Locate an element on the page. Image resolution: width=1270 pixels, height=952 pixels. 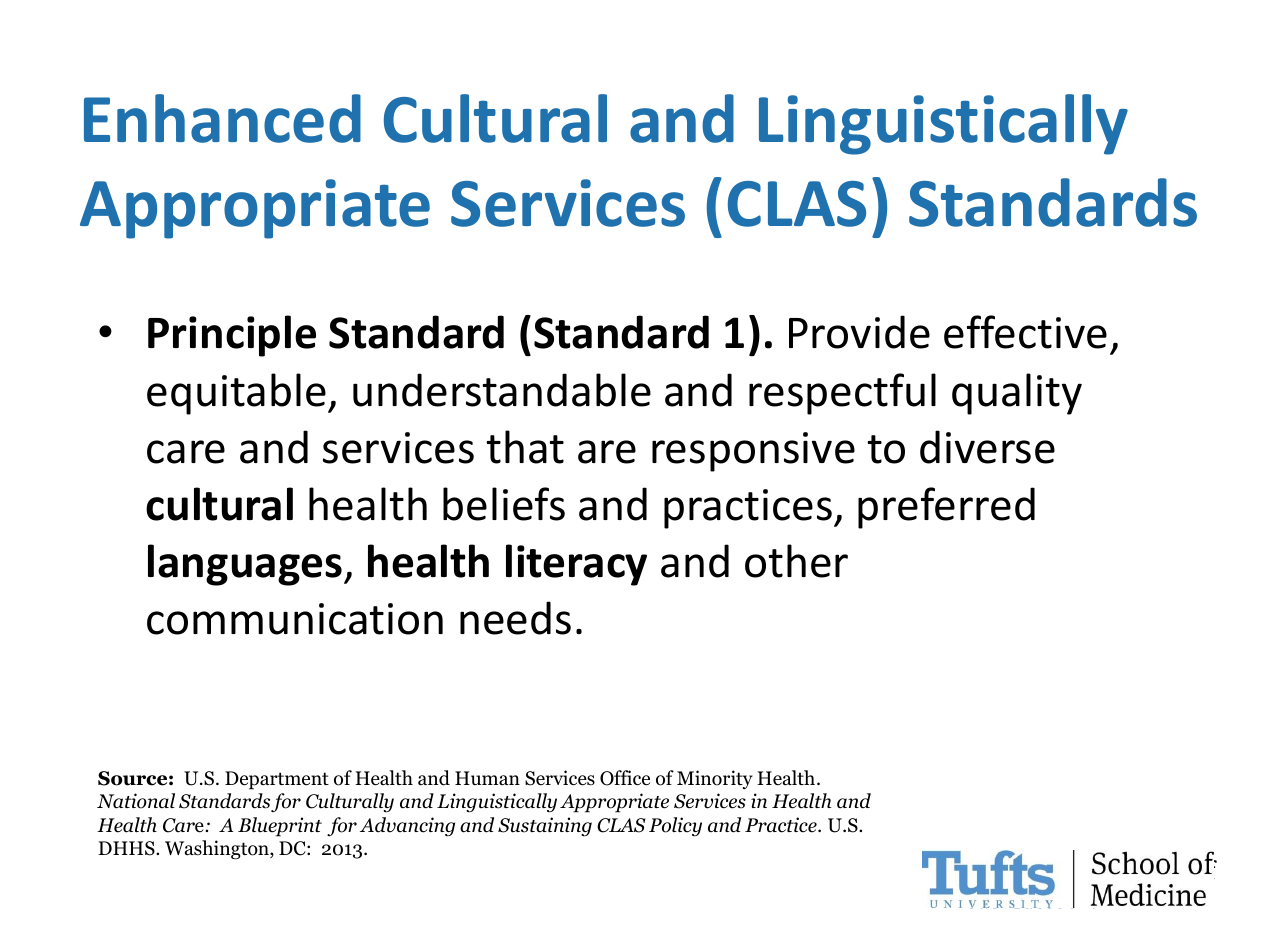
needs is located at coordinates (515, 618).
